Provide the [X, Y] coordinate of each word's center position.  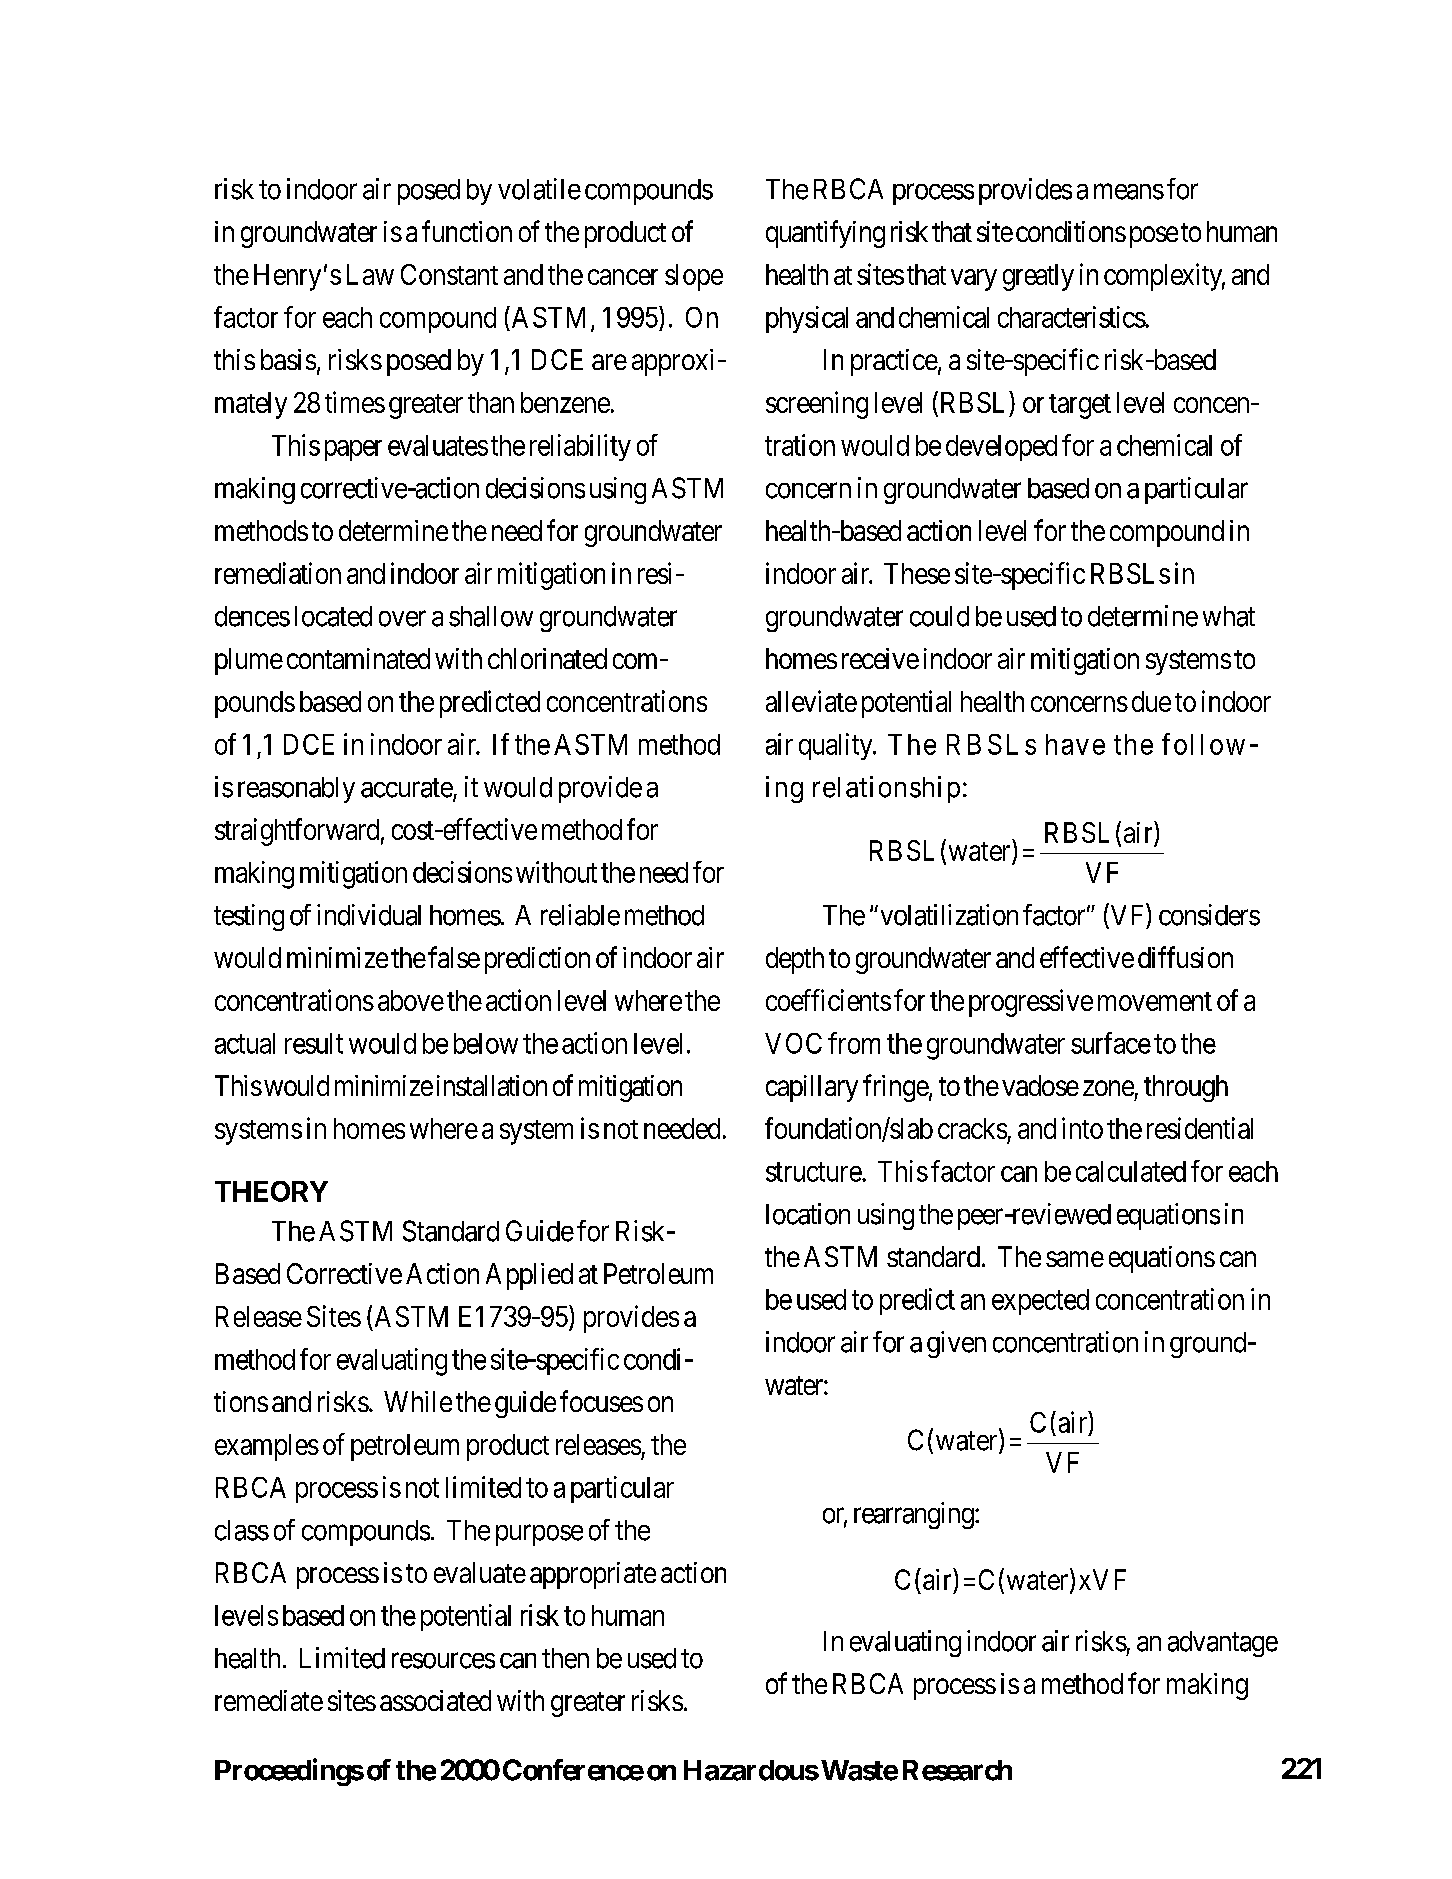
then [565, 1658]
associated [435, 1700]
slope [694, 277]
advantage [1223, 1644]
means [1129, 192]
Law [370, 274]
